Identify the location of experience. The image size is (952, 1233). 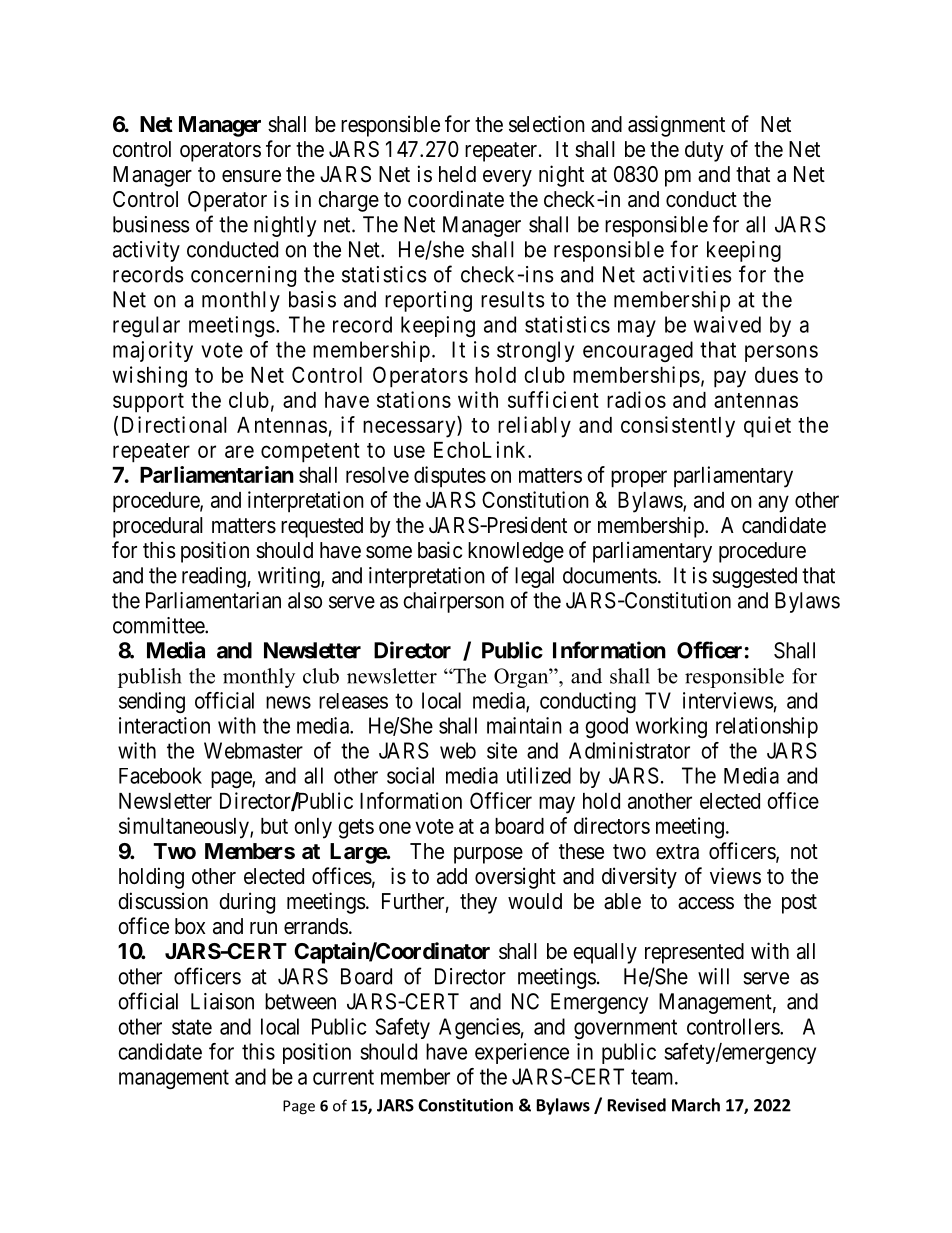
(522, 1053).
